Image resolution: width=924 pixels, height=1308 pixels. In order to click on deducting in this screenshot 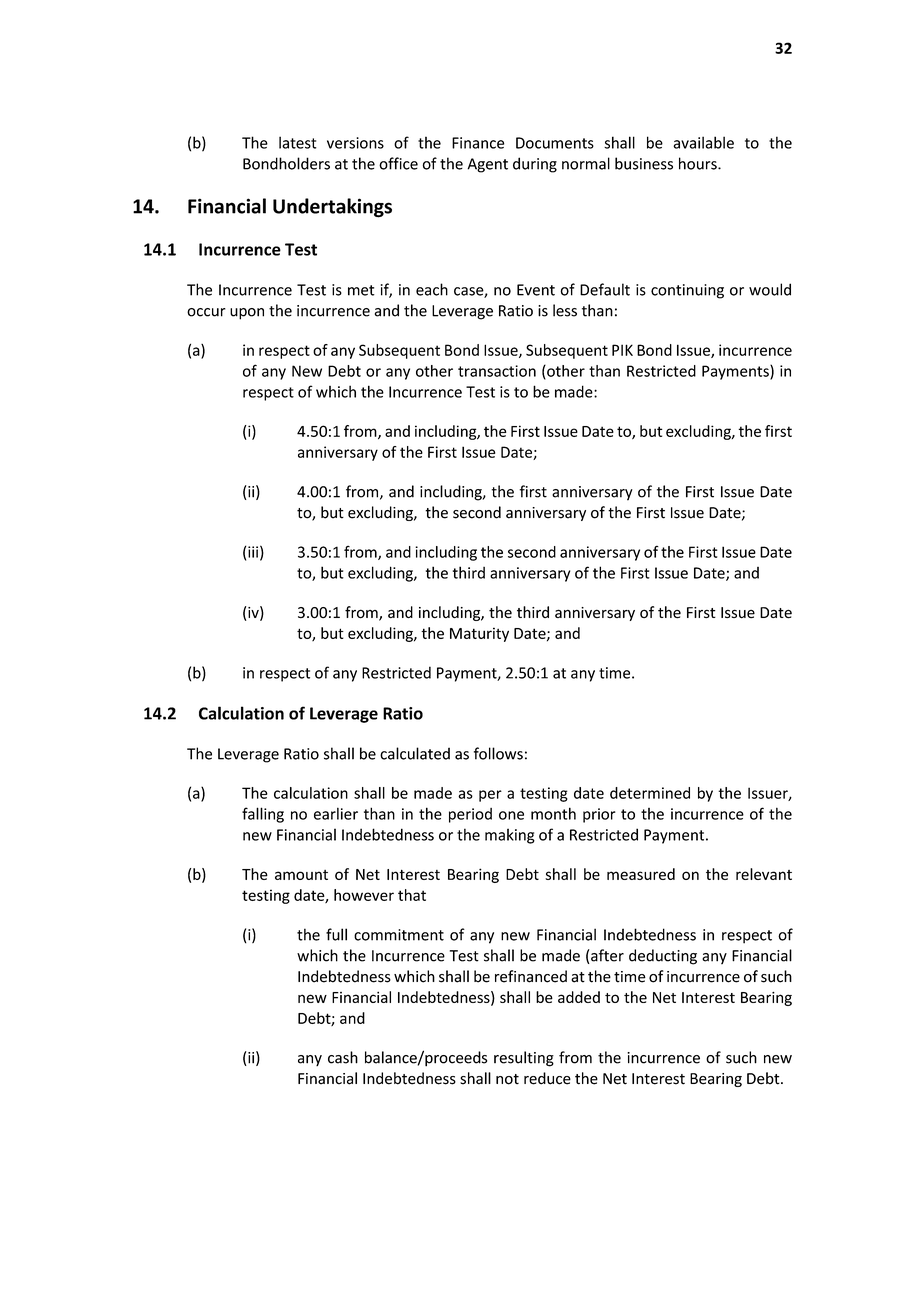, I will do `click(663, 957)`.
